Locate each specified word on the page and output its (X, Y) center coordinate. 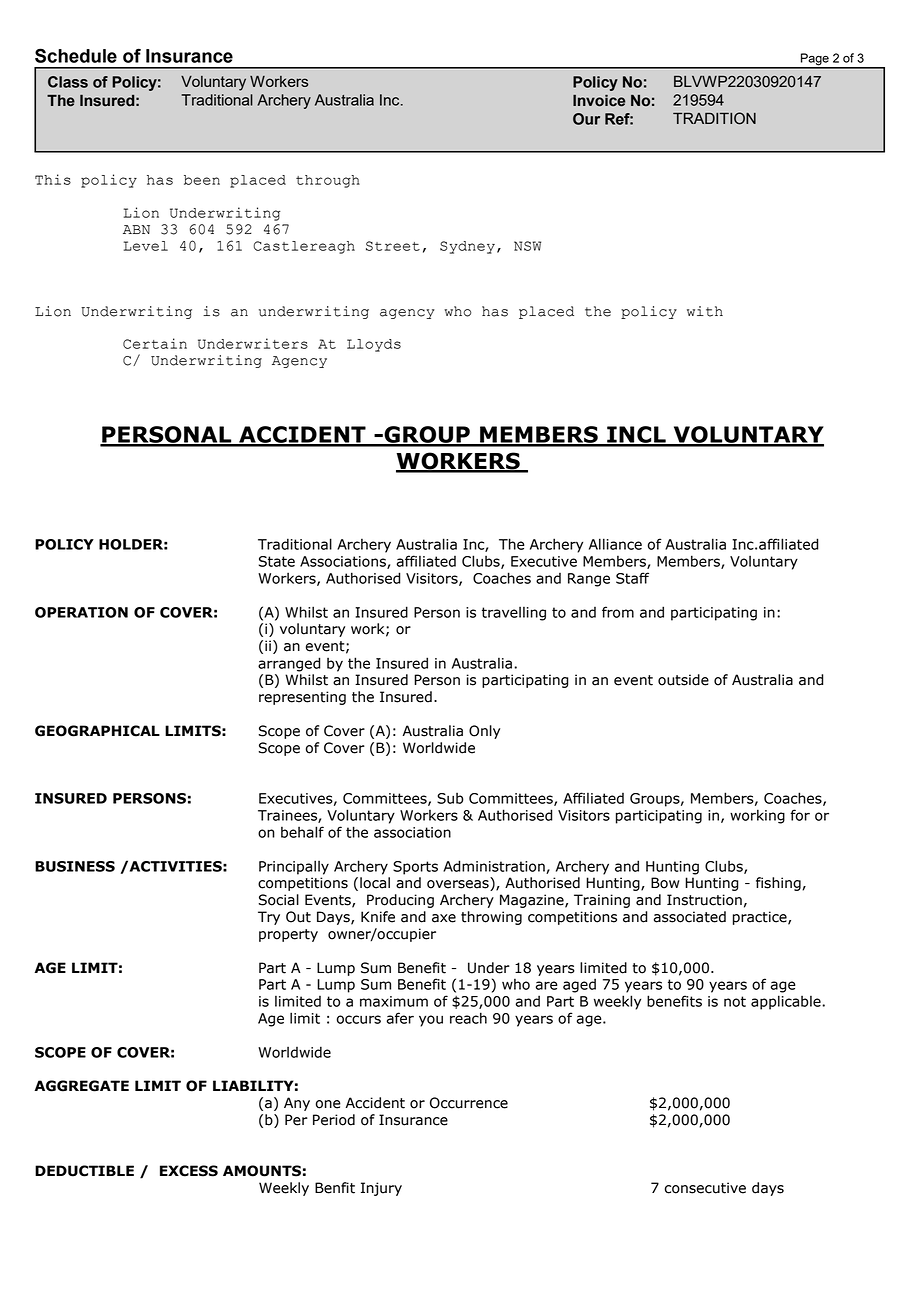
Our (586, 119)
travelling (514, 613)
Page (815, 60)
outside (683, 680)
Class (68, 82)
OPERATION (81, 612)
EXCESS (189, 1171)
